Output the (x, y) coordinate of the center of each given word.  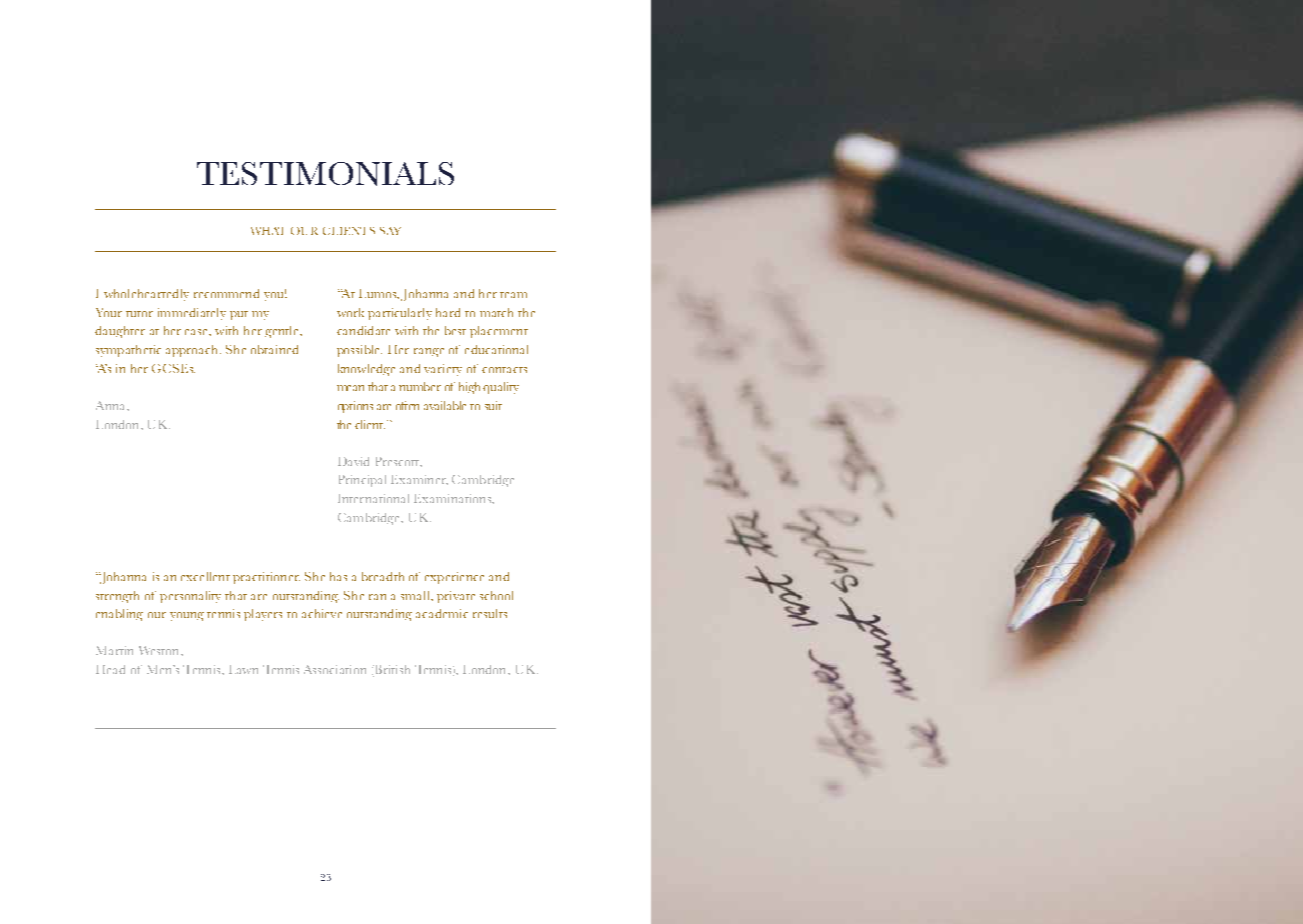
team (513, 295)
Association (335, 669)
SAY (390, 231)
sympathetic (128, 351)
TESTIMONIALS (325, 174)
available (445, 405)
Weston (160, 650)
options (355, 407)
